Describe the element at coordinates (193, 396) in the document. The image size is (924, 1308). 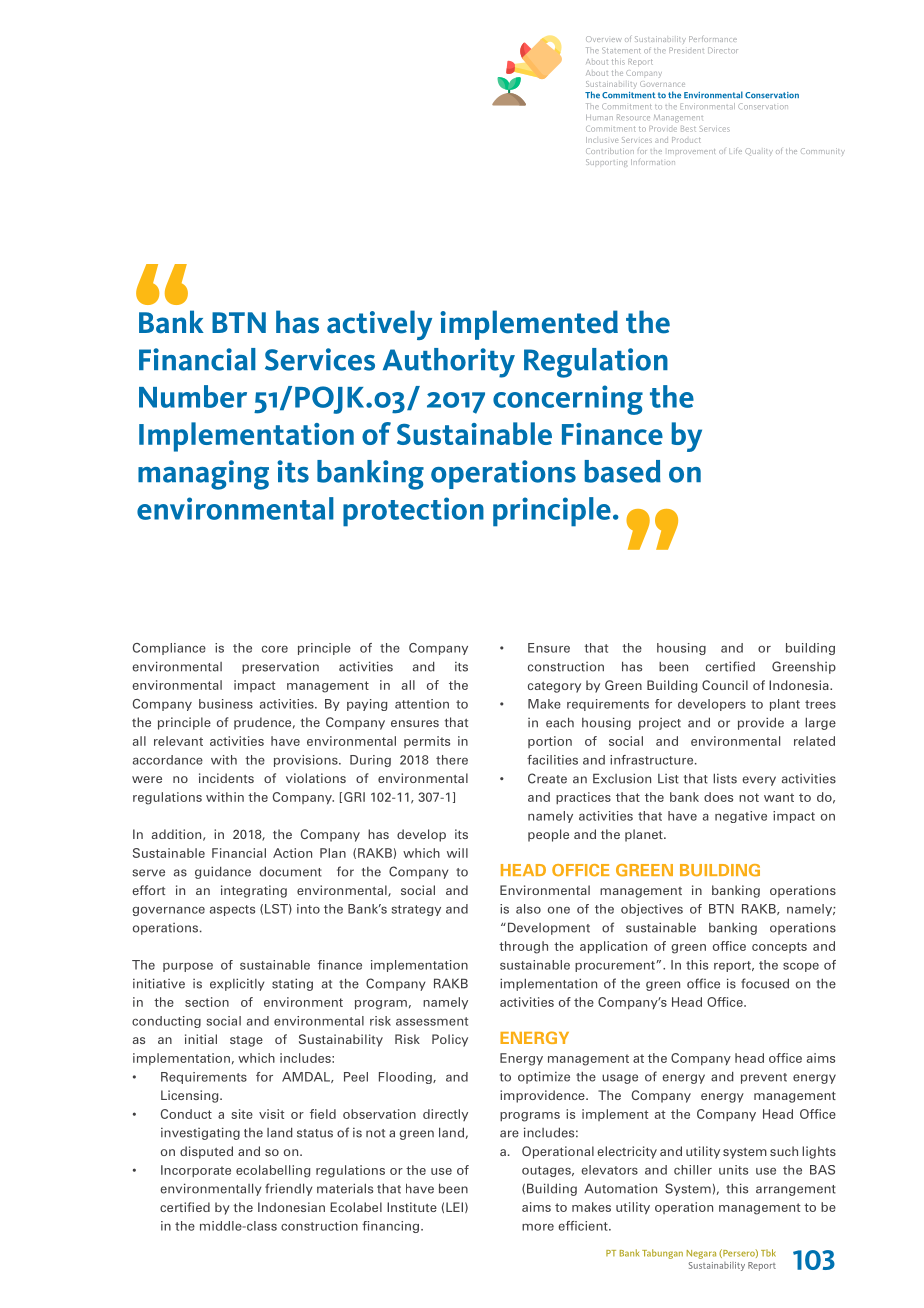
I see `Number` at that location.
